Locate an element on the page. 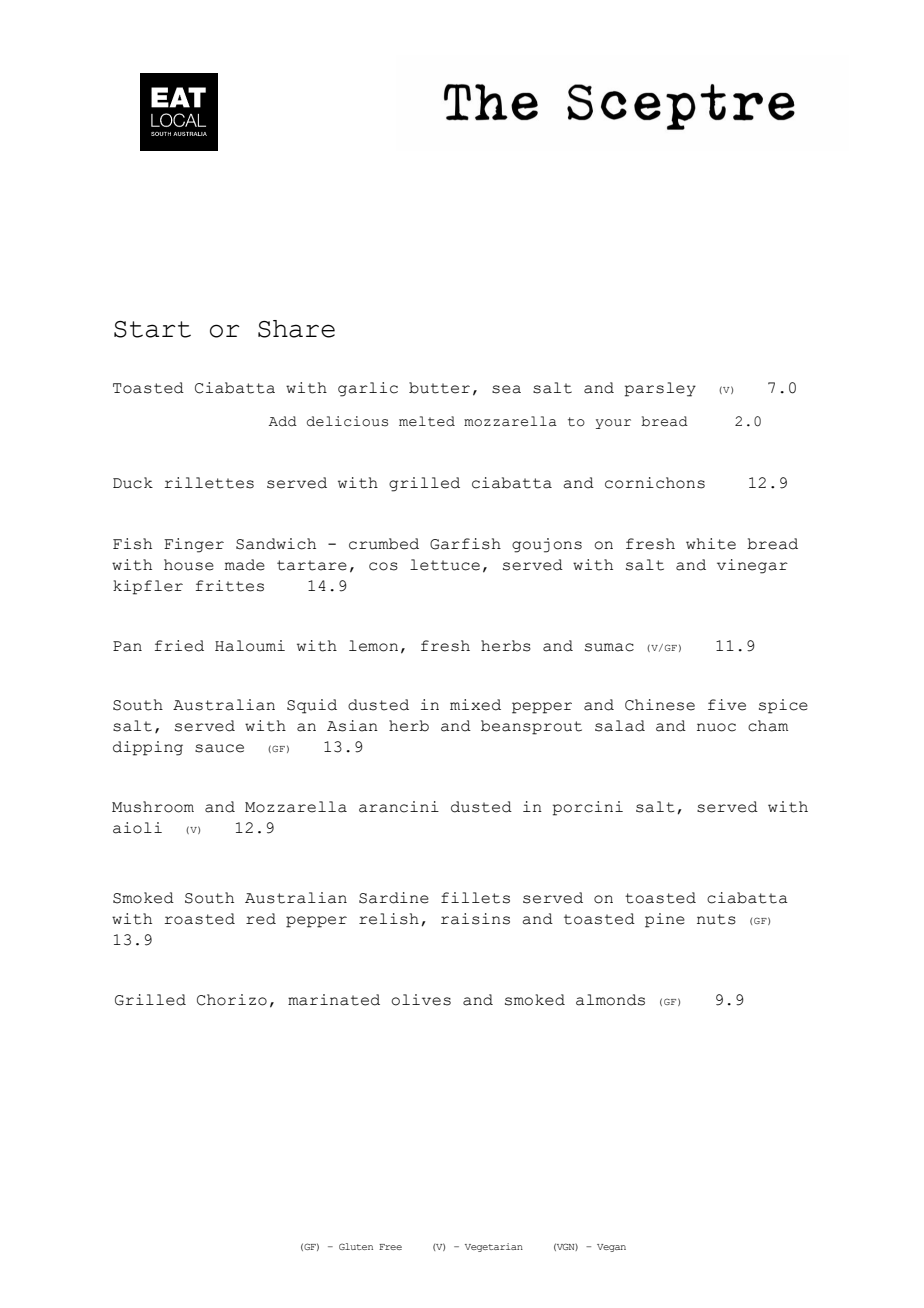 The height and width of the document is (1308, 924). nuts is located at coordinates (716, 919).
